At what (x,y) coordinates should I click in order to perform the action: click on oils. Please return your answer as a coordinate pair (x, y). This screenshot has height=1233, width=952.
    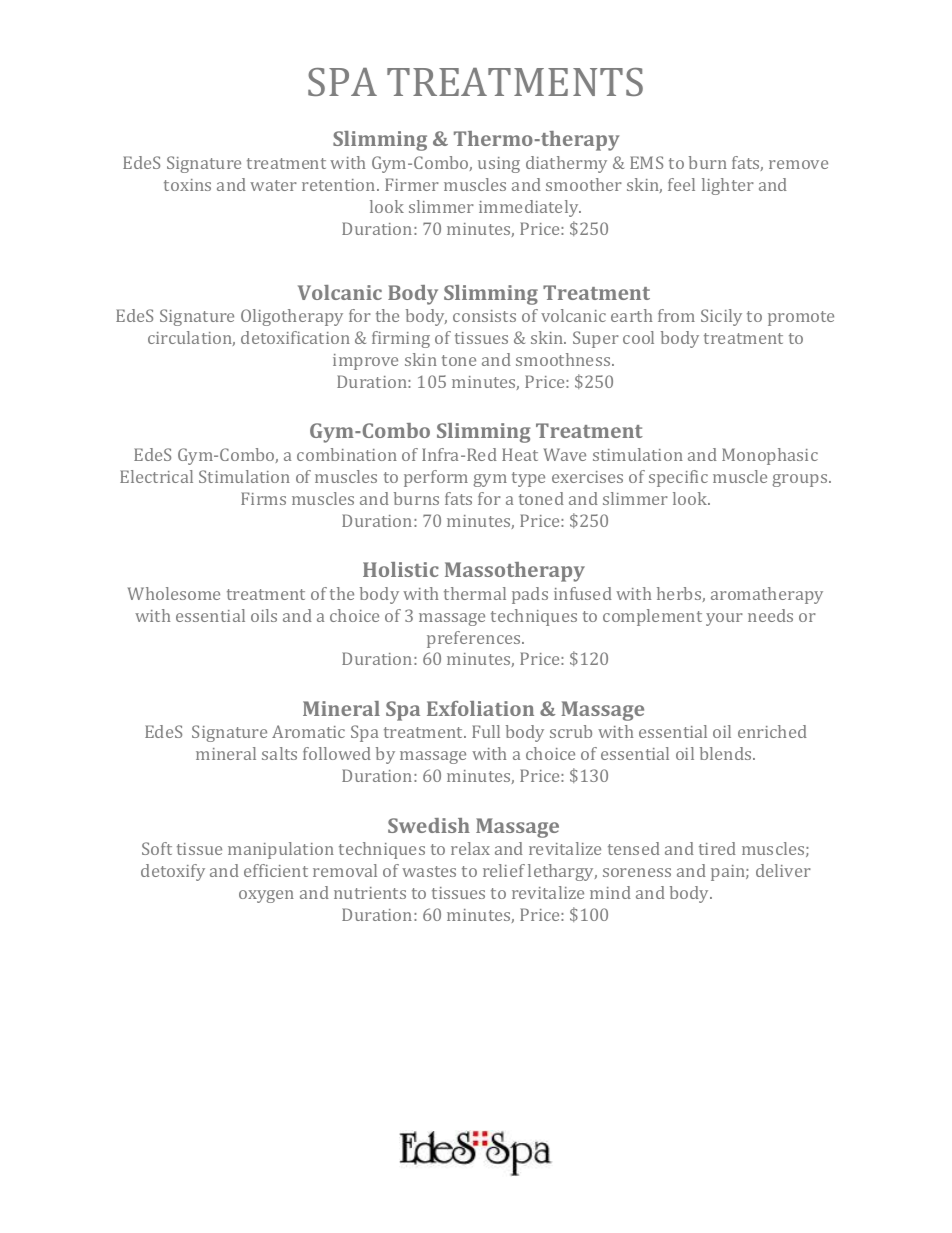
    Looking at the image, I should click on (264, 615).
